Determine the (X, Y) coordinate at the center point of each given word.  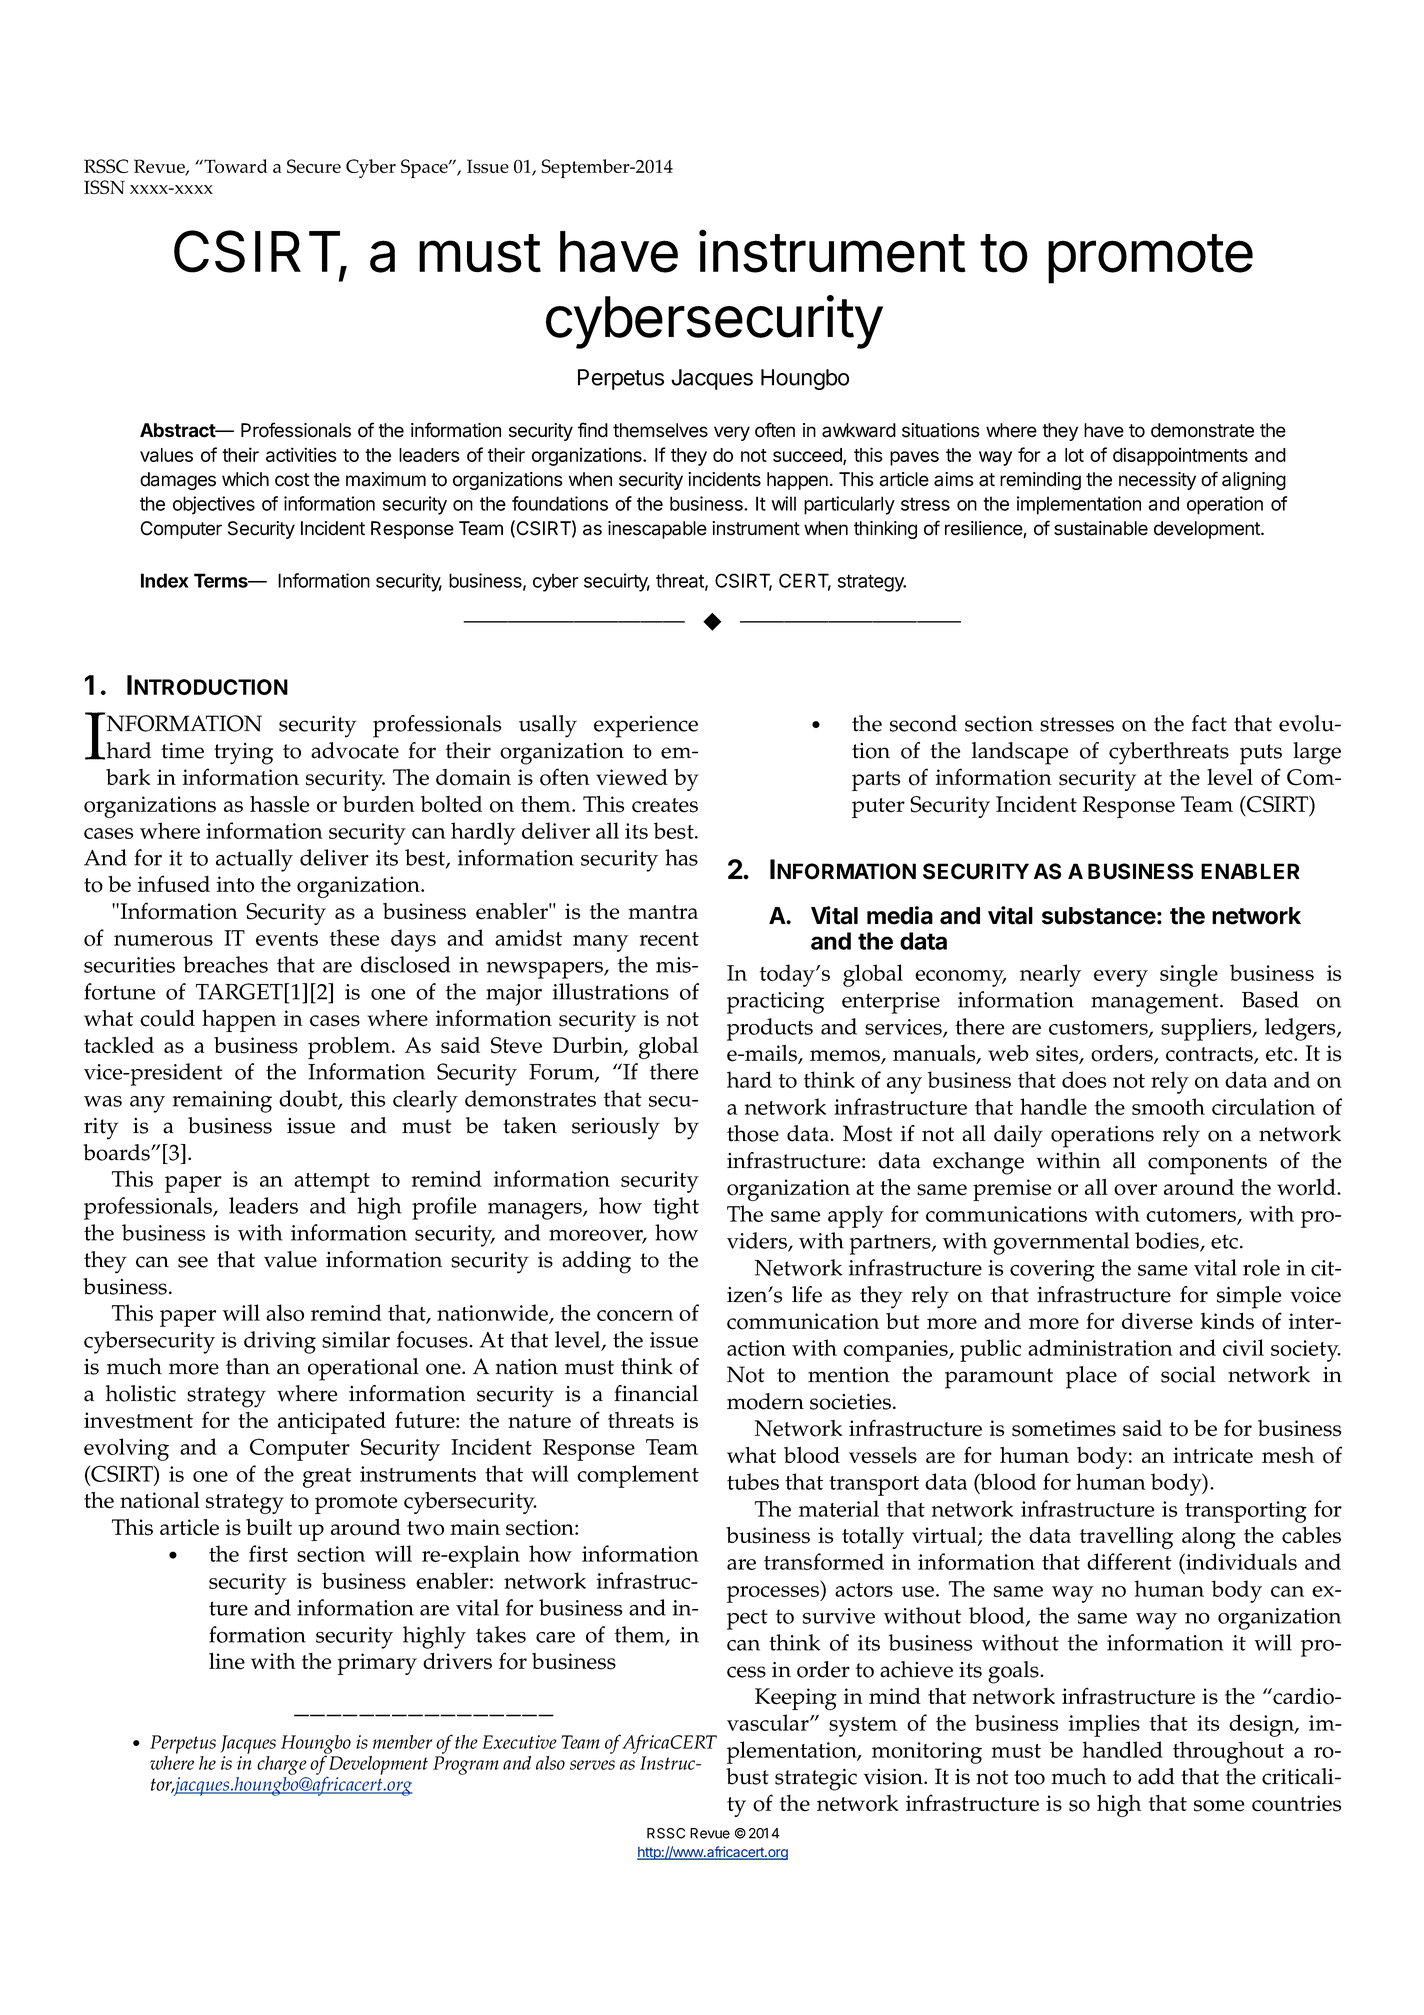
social (1188, 1374)
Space (425, 168)
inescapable (657, 530)
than (248, 1366)
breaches (225, 964)
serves (592, 1765)
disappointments (1180, 456)
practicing (775, 1003)
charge (282, 1765)
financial (656, 1393)
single (1189, 975)
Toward (235, 166)
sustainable (1101, 528)
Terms (222, 580)
